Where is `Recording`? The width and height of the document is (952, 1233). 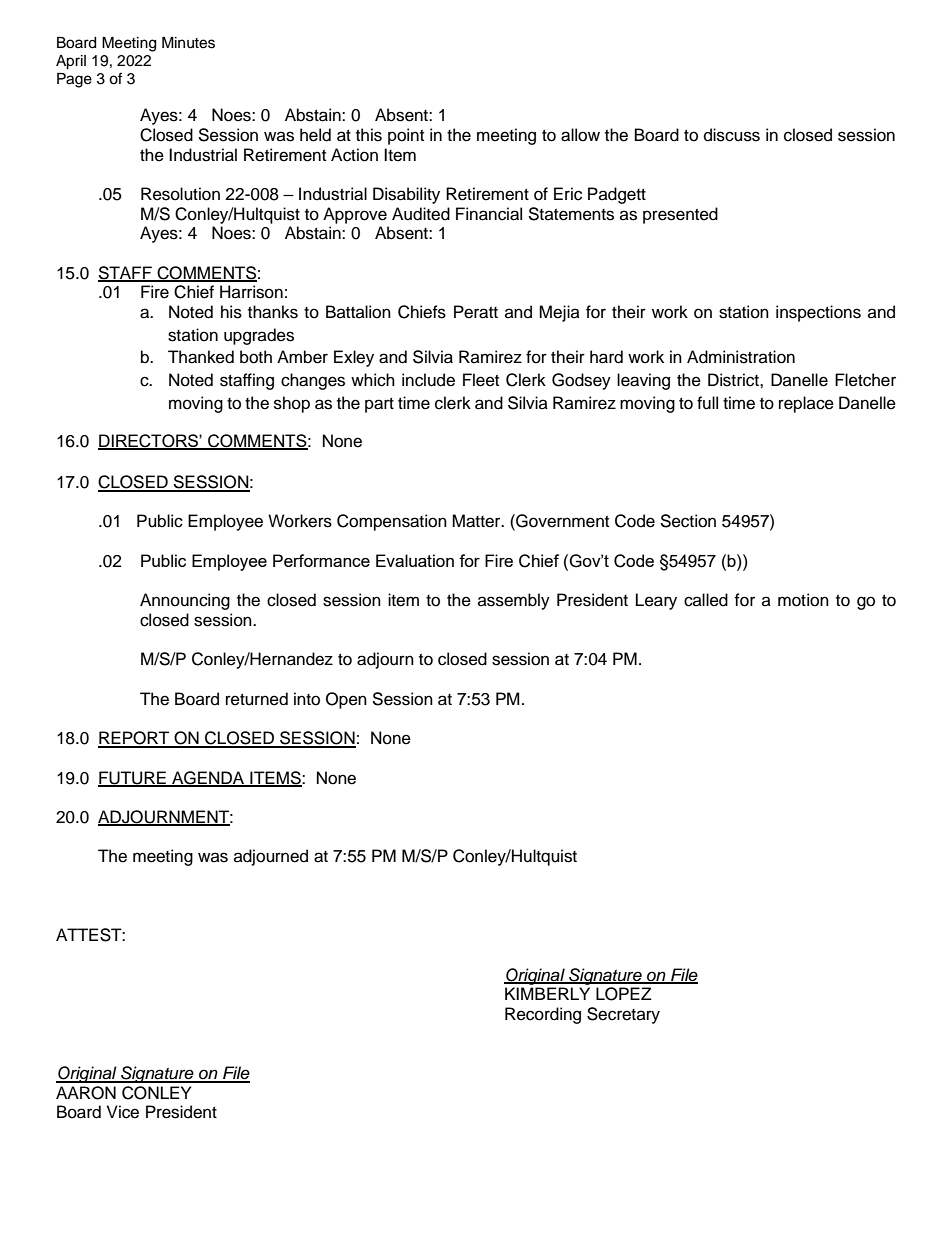 Recording is located at coordinates (543, 1015).
